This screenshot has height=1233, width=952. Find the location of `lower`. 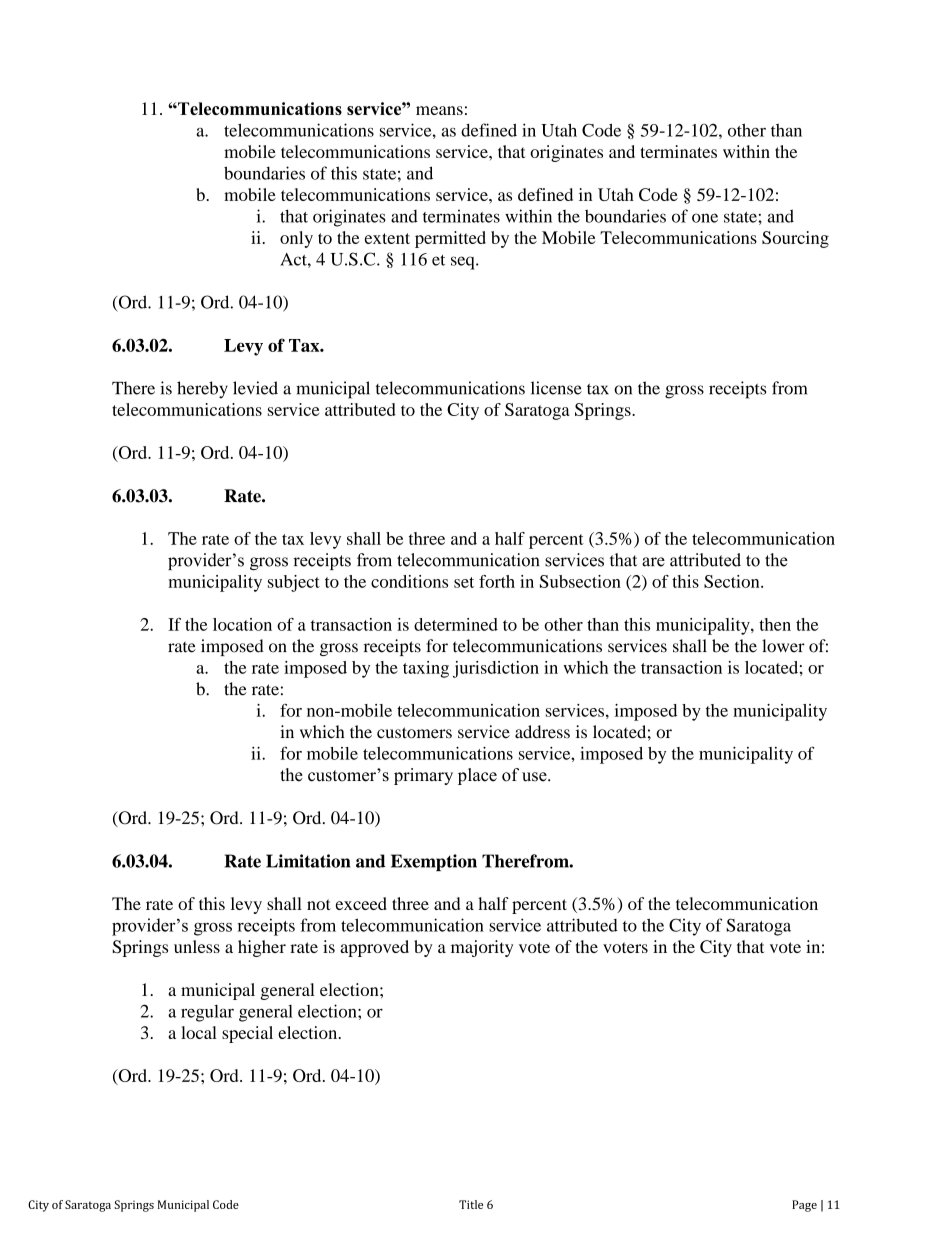

lower is located at coordinates (783, 646).
